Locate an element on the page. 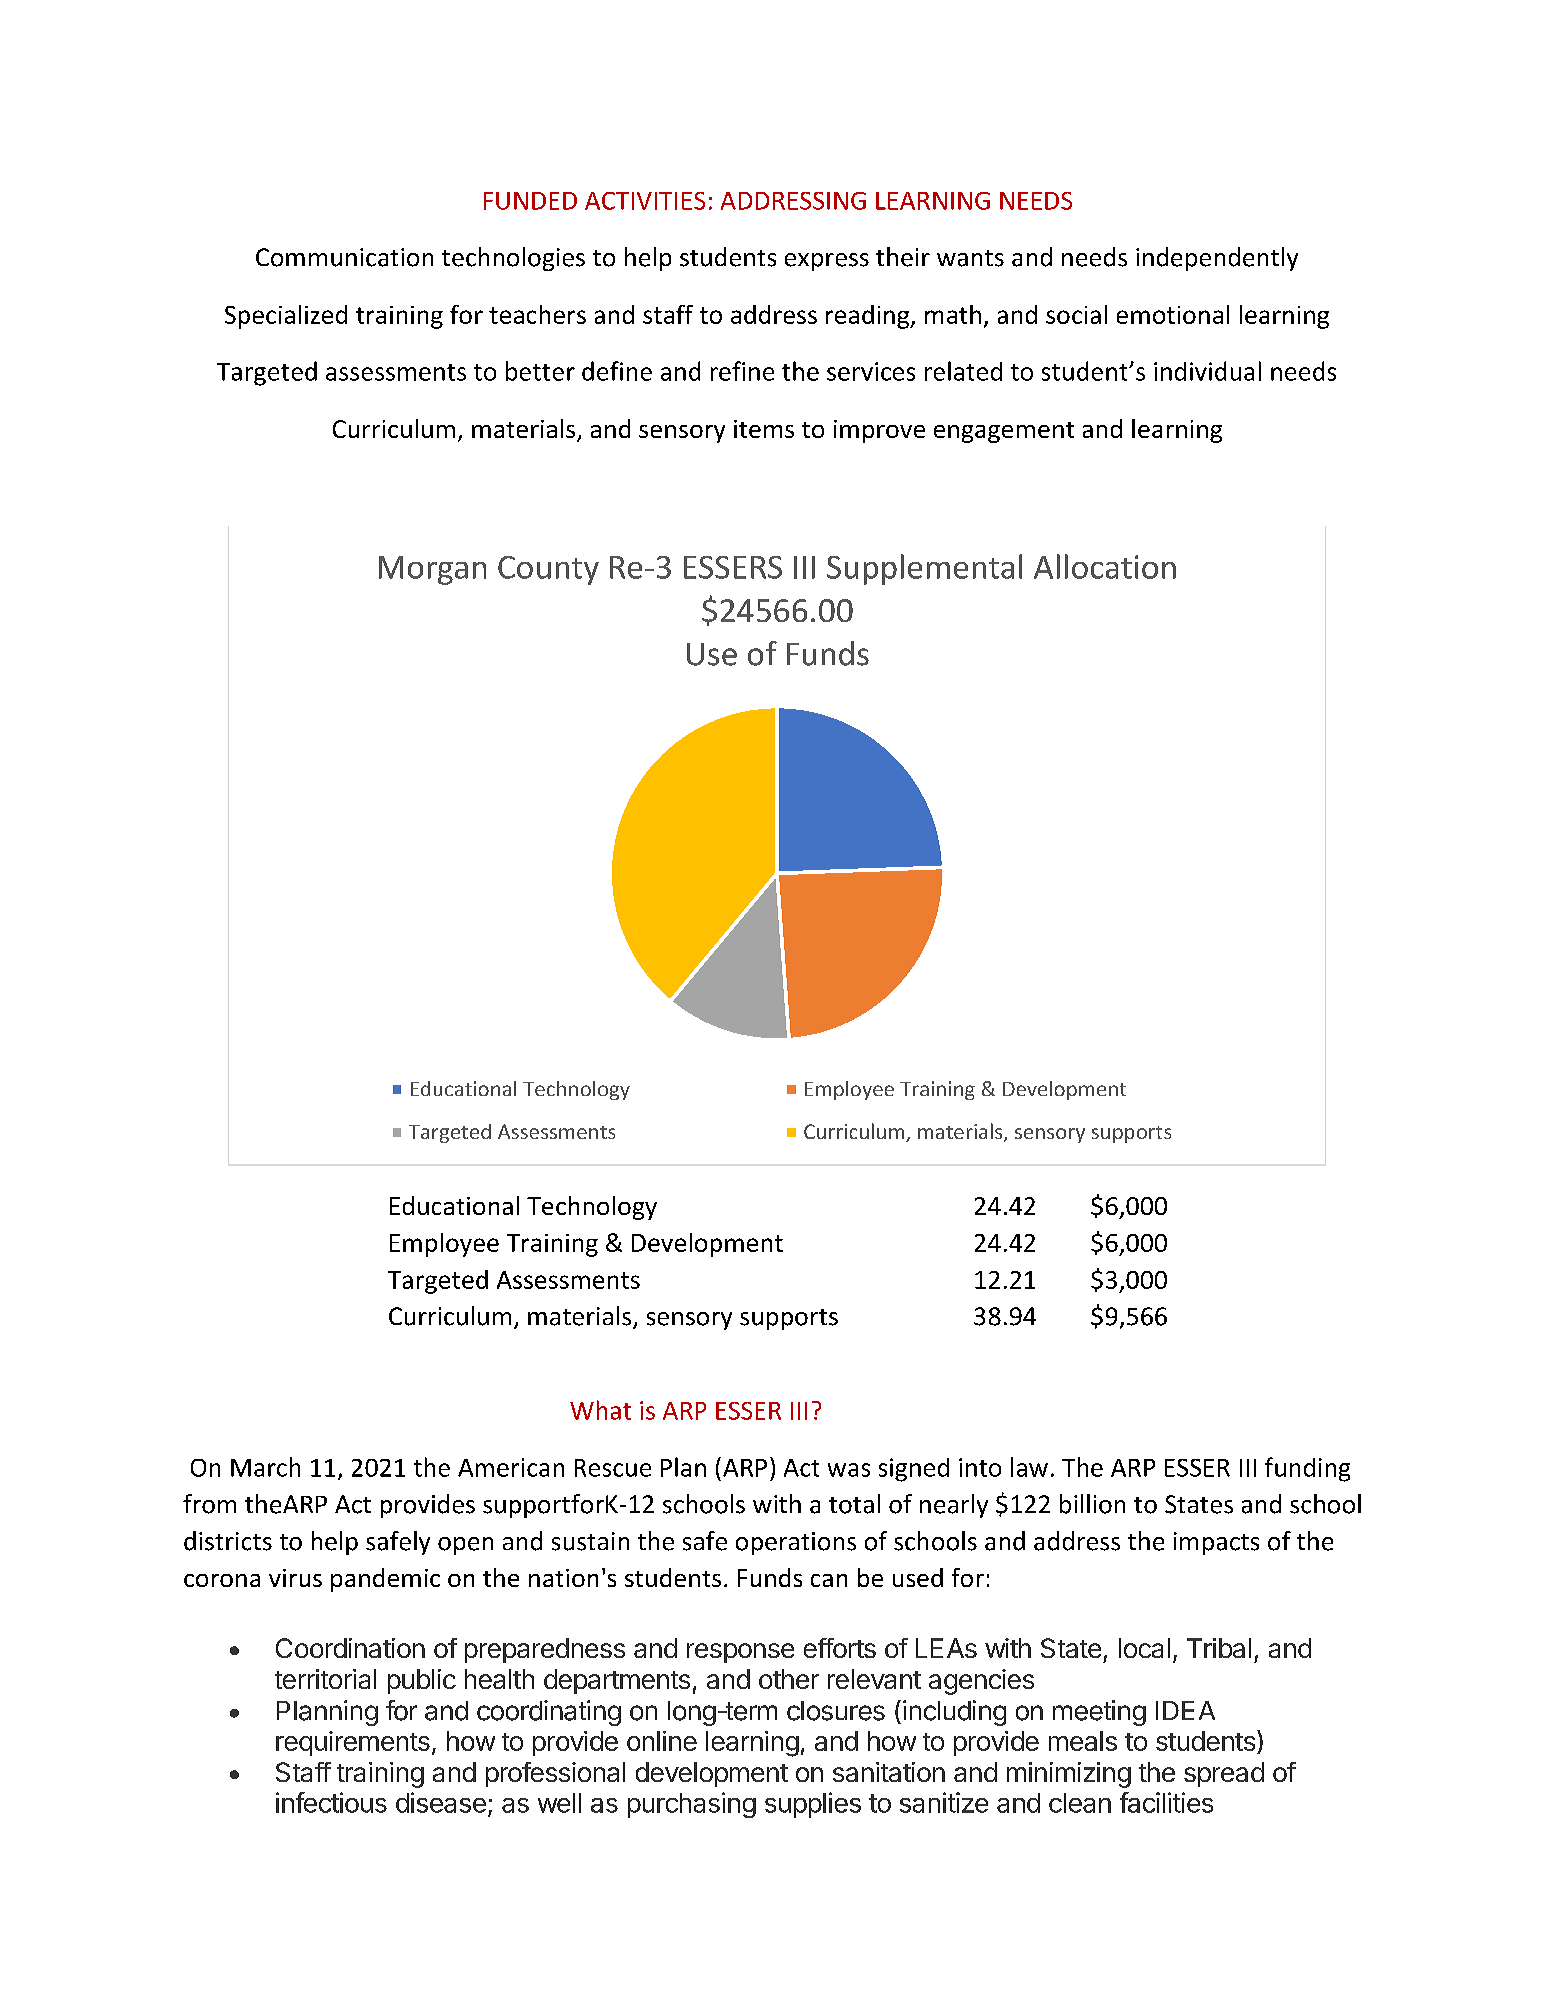 Image resolution: width=1554 pixels, height=2011 pixels. County is located at coordinates (548, 570).
